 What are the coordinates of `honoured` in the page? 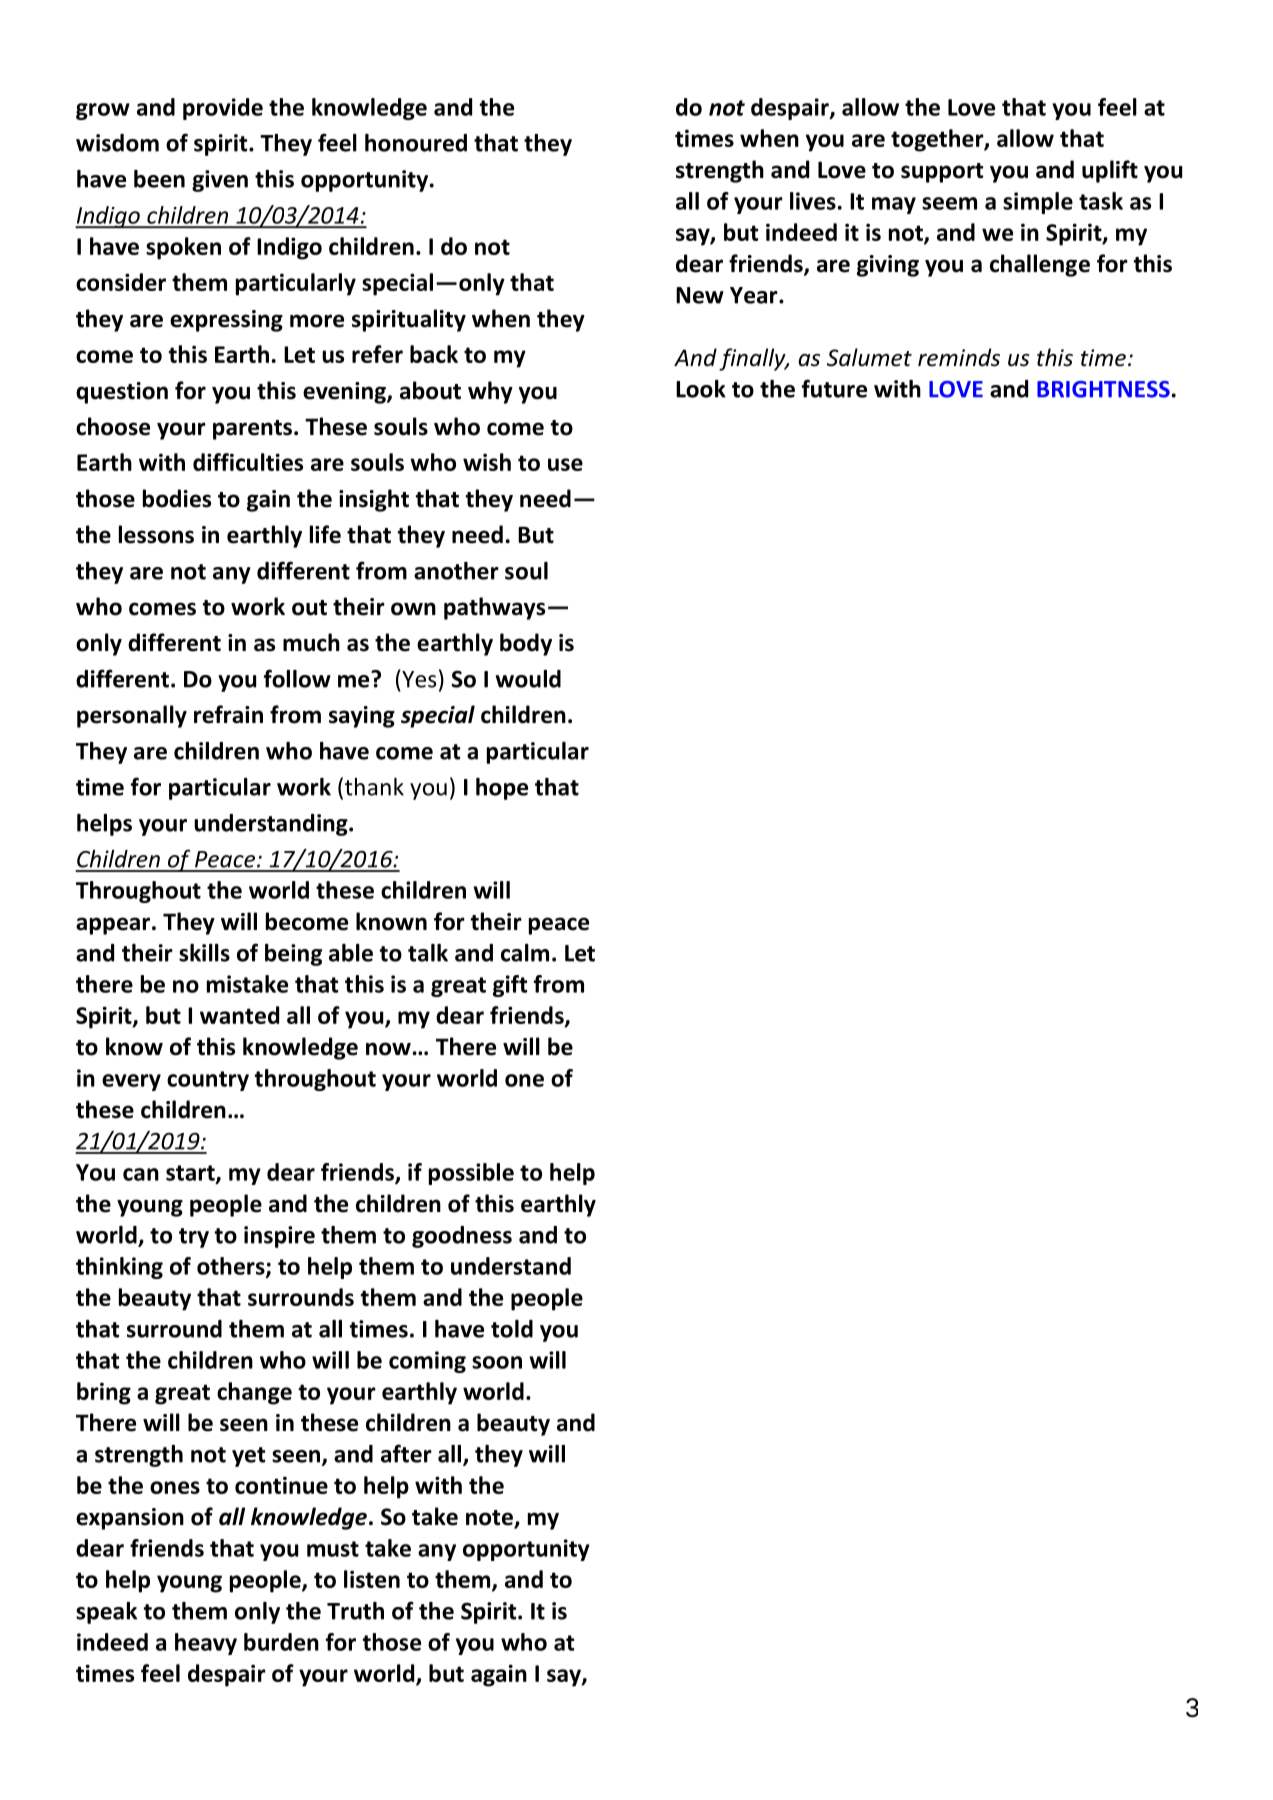 It's located at (416, 143).
